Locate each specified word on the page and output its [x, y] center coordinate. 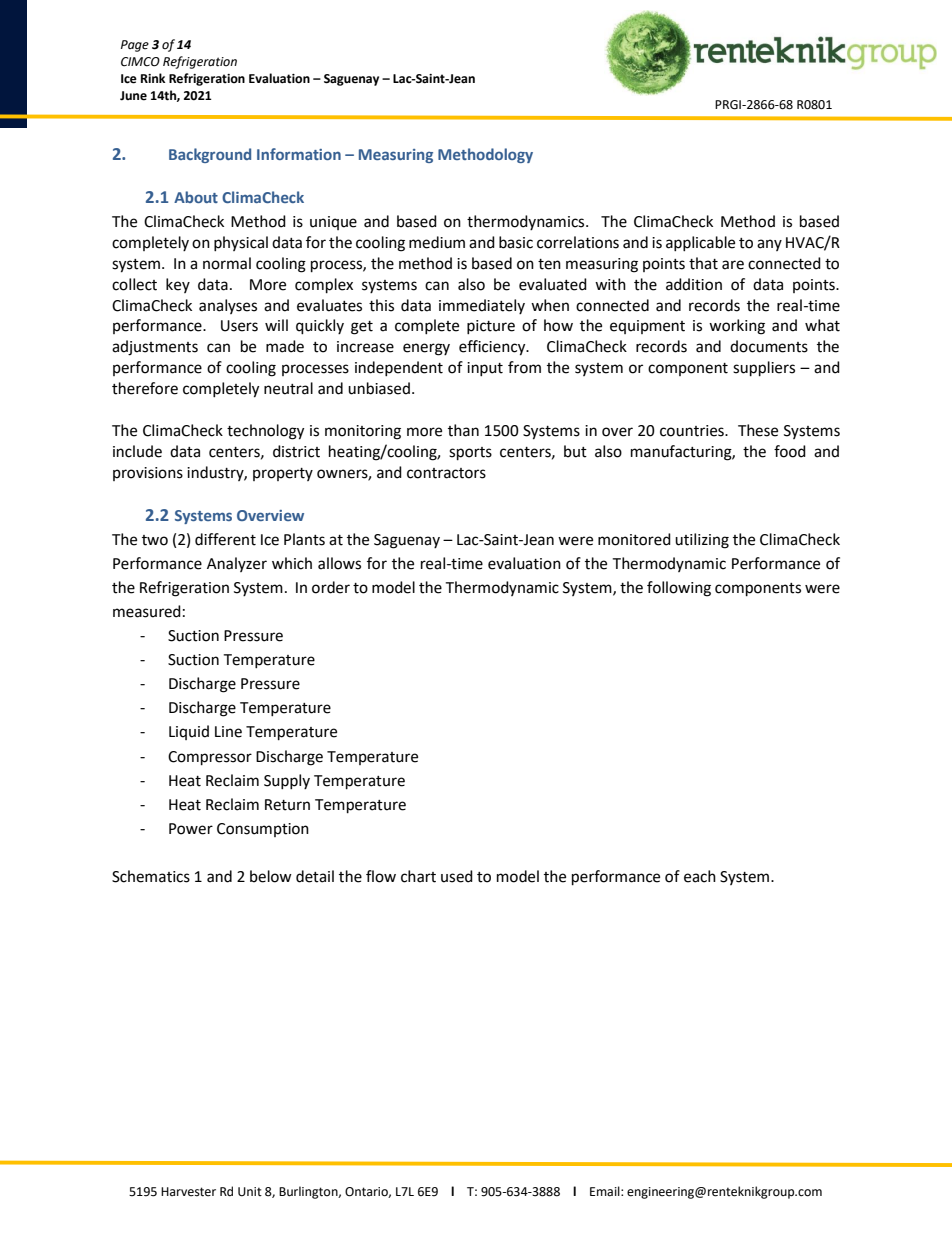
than [463, 430]
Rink [153, 78]
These [758, 430]
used [457, 876]
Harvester [188, 1192]
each [700, 876]
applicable [700, 243]
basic [516, 242]
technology [265, 432]
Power [191, 829]
